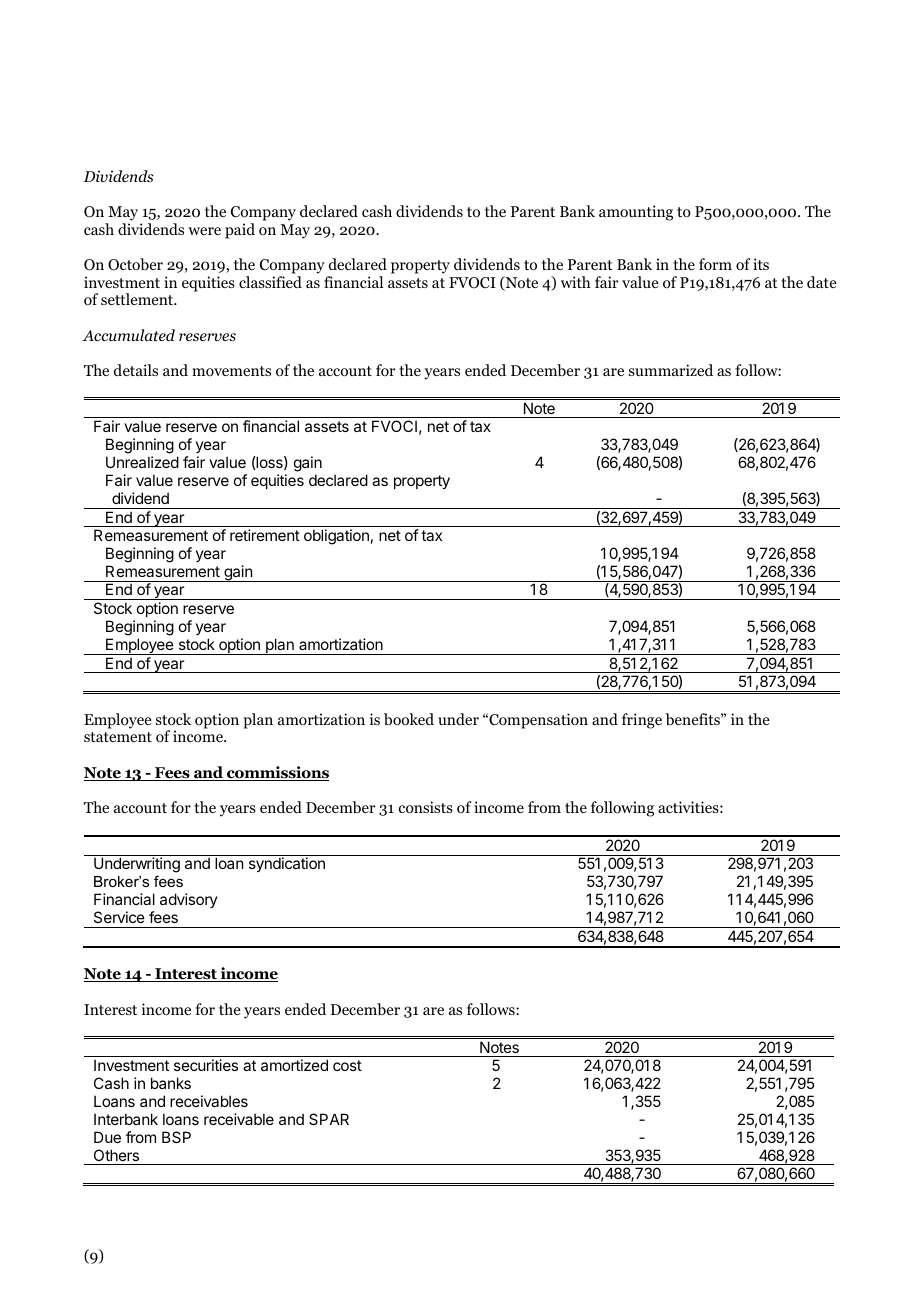 The image size is (924, 1308). What do you see at coordinates (329, 1119) in the screenshot?
I see `SPAR` at bounding box center [329, 1119].
